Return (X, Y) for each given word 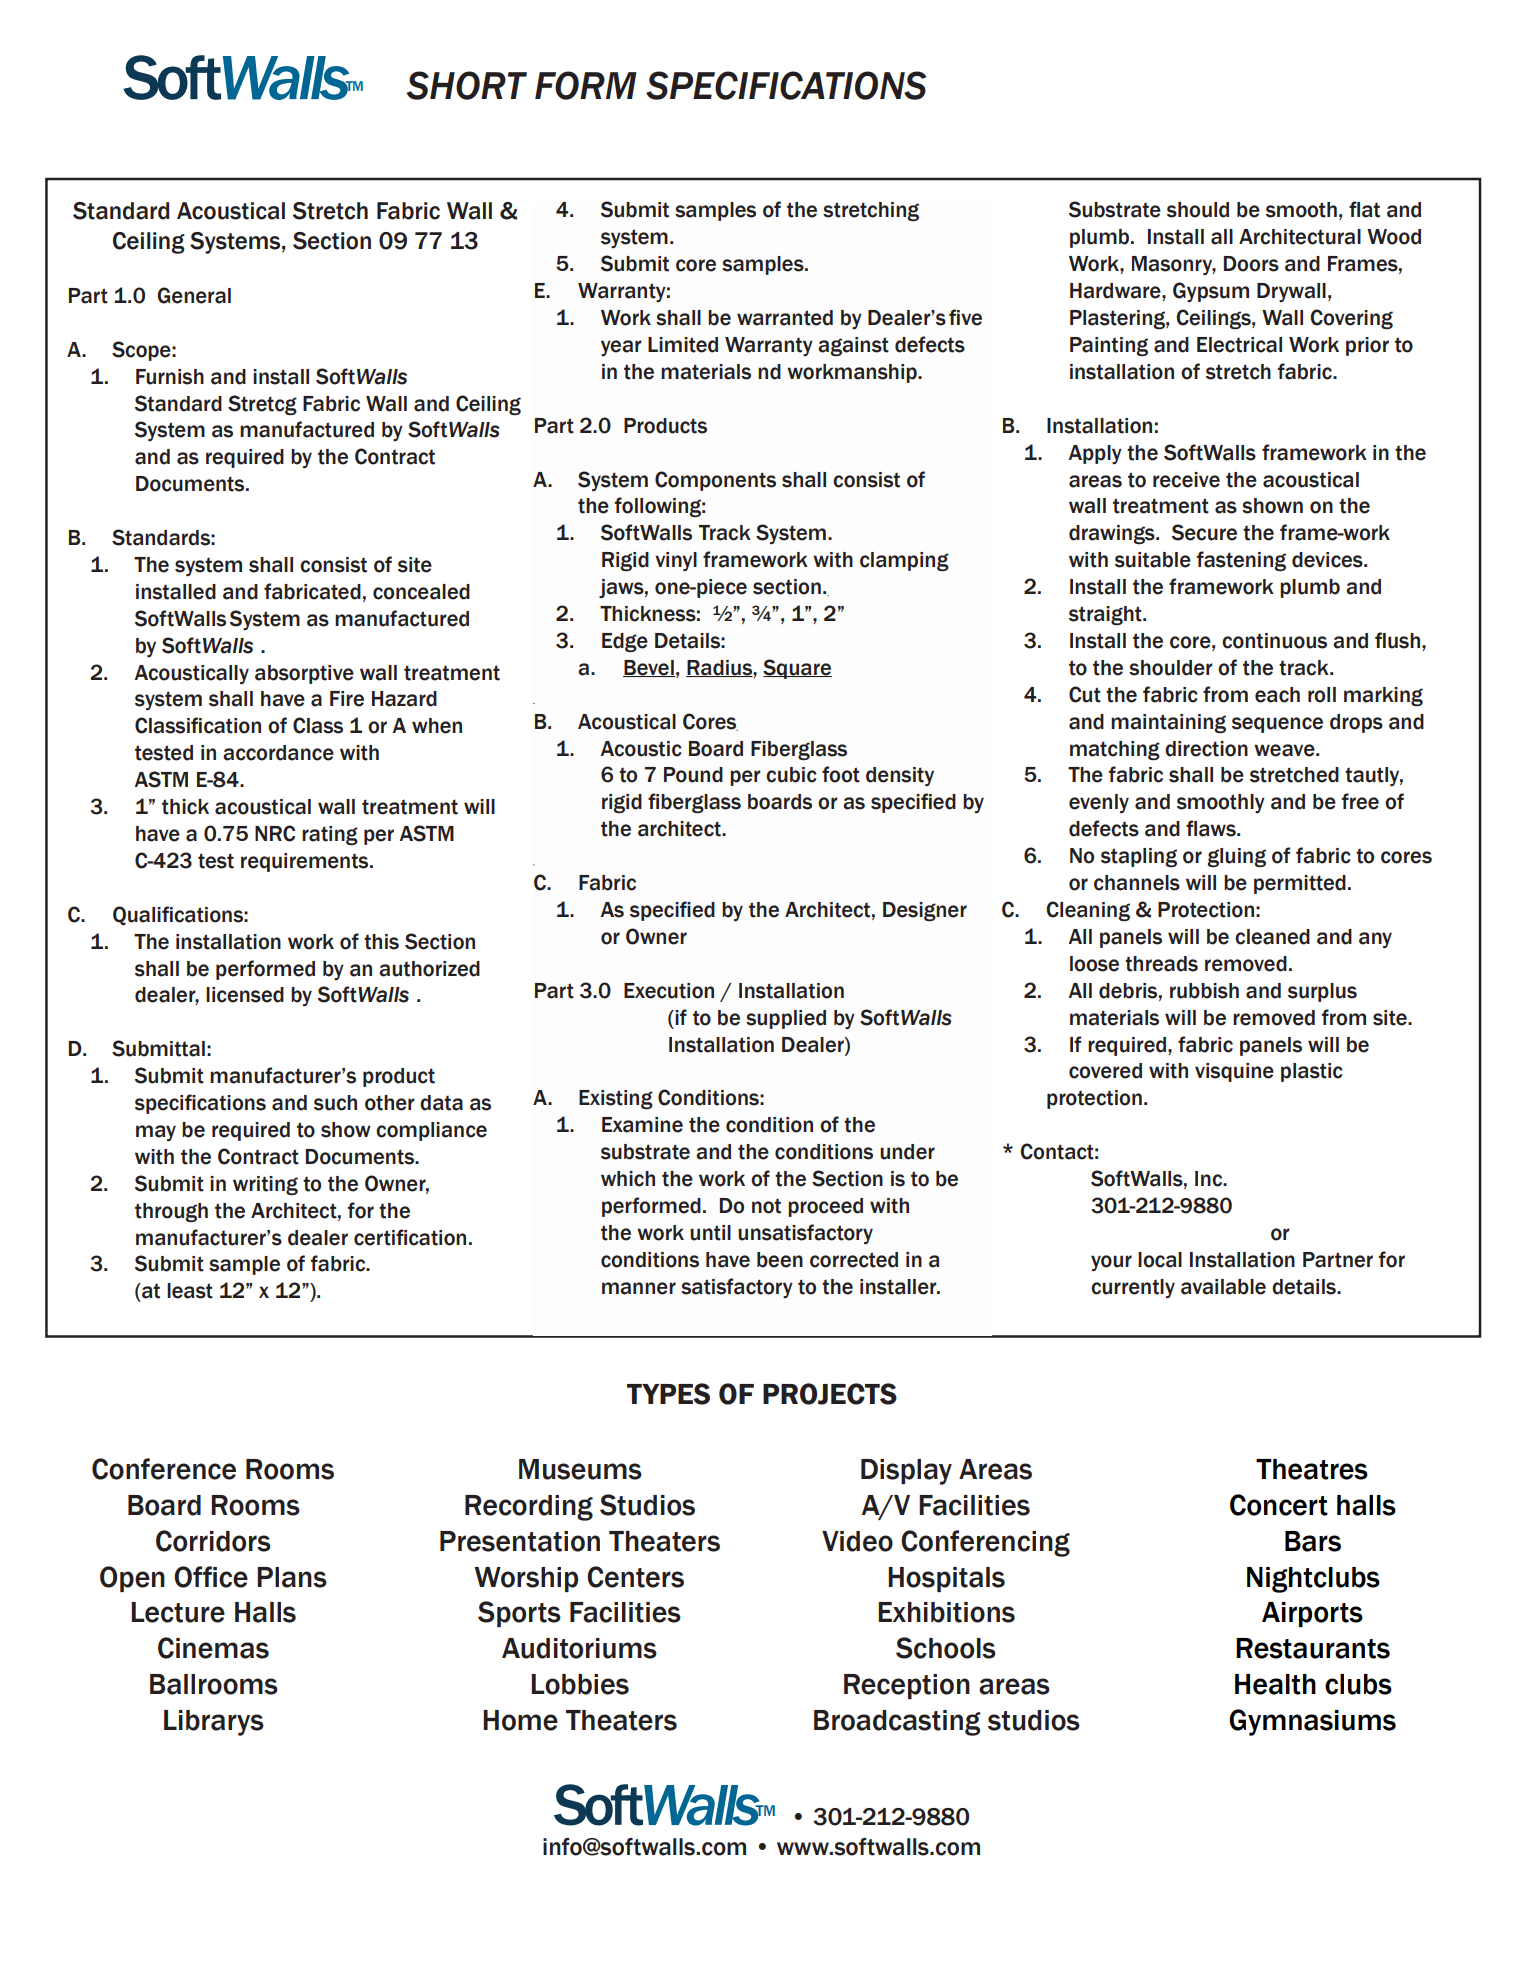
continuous (1274, 641)
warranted (785, 318)
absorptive (304, 674)
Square (797, 669)
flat (1364, 209)
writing (265, 1186)
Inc (1210, 1179)
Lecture (178, 1612)
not (766, 1206)
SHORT (467, 85)
